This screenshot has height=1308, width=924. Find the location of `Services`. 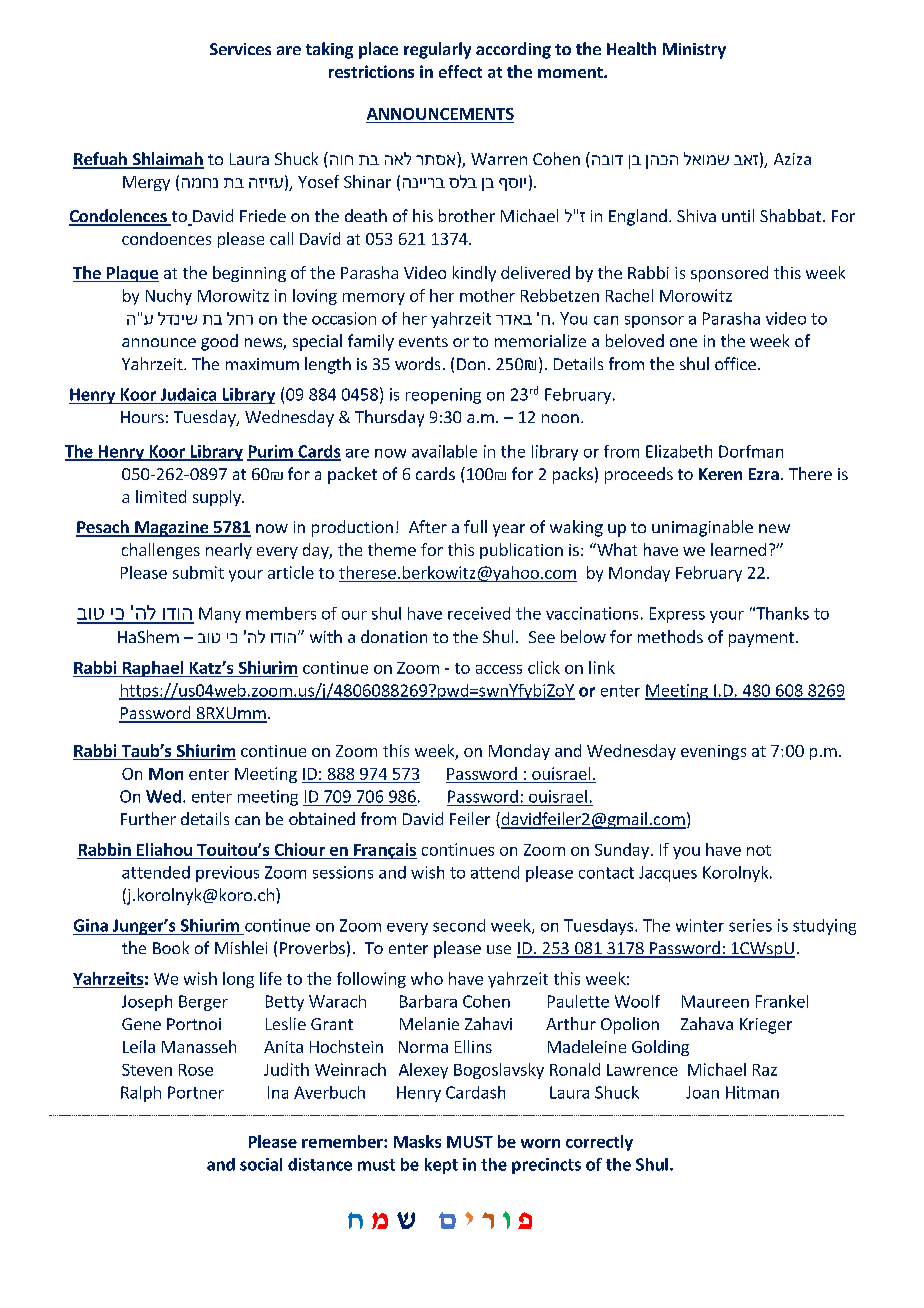

Services is located at coordinates (240, 49).
